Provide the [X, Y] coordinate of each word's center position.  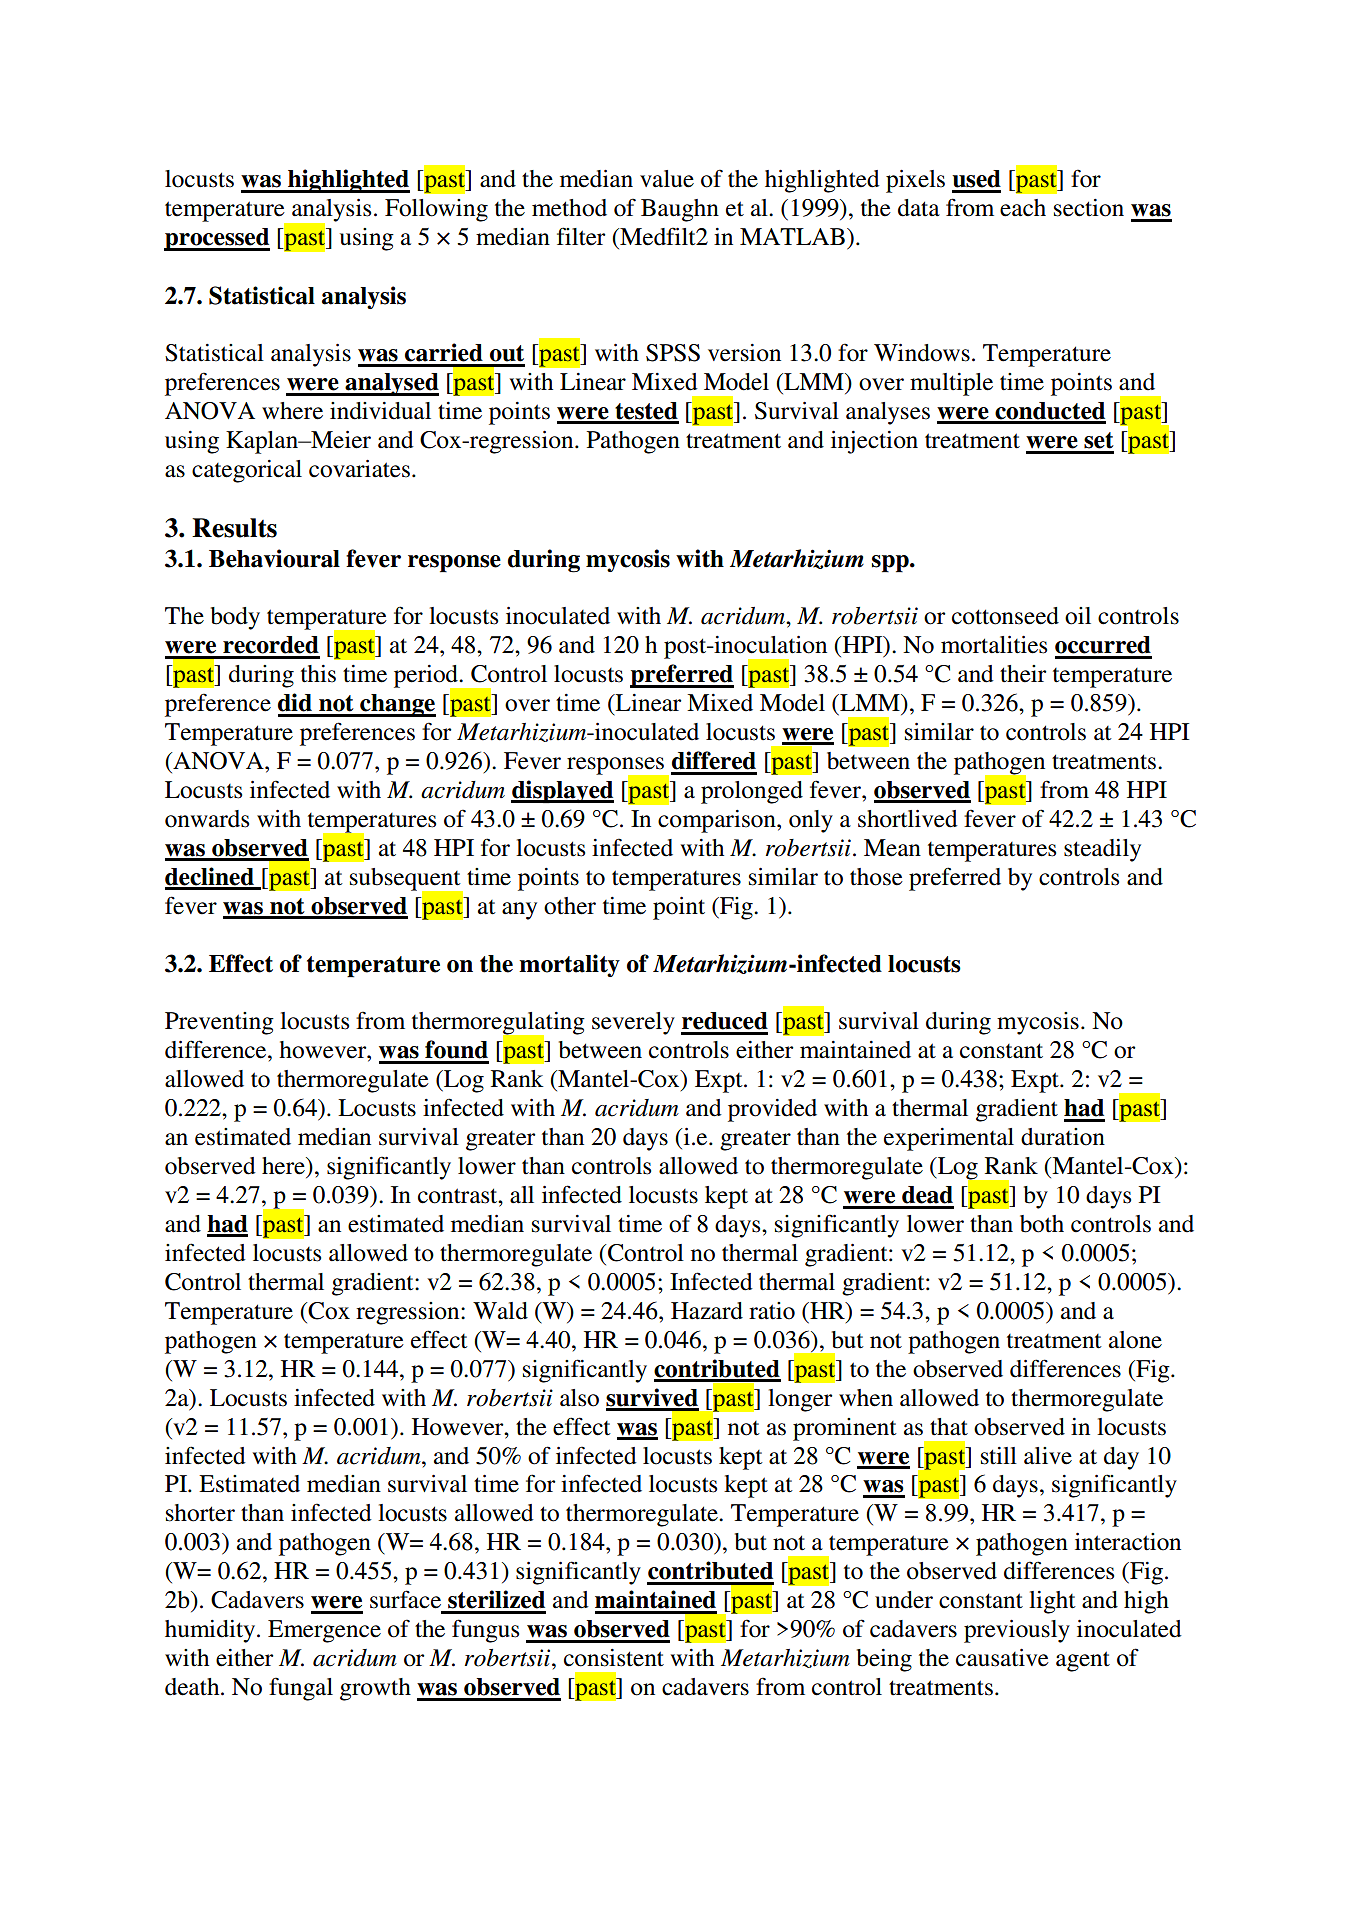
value [667, 179]
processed [217, 239]
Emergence [324, 1631]
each [1023, 208]
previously [1017, 1631]
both [1042, 1224]
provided [772, 1110]
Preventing [219, 1023]
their [1023, 674]
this [318, 674]
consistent [614, 1658]
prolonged [752, 792]
